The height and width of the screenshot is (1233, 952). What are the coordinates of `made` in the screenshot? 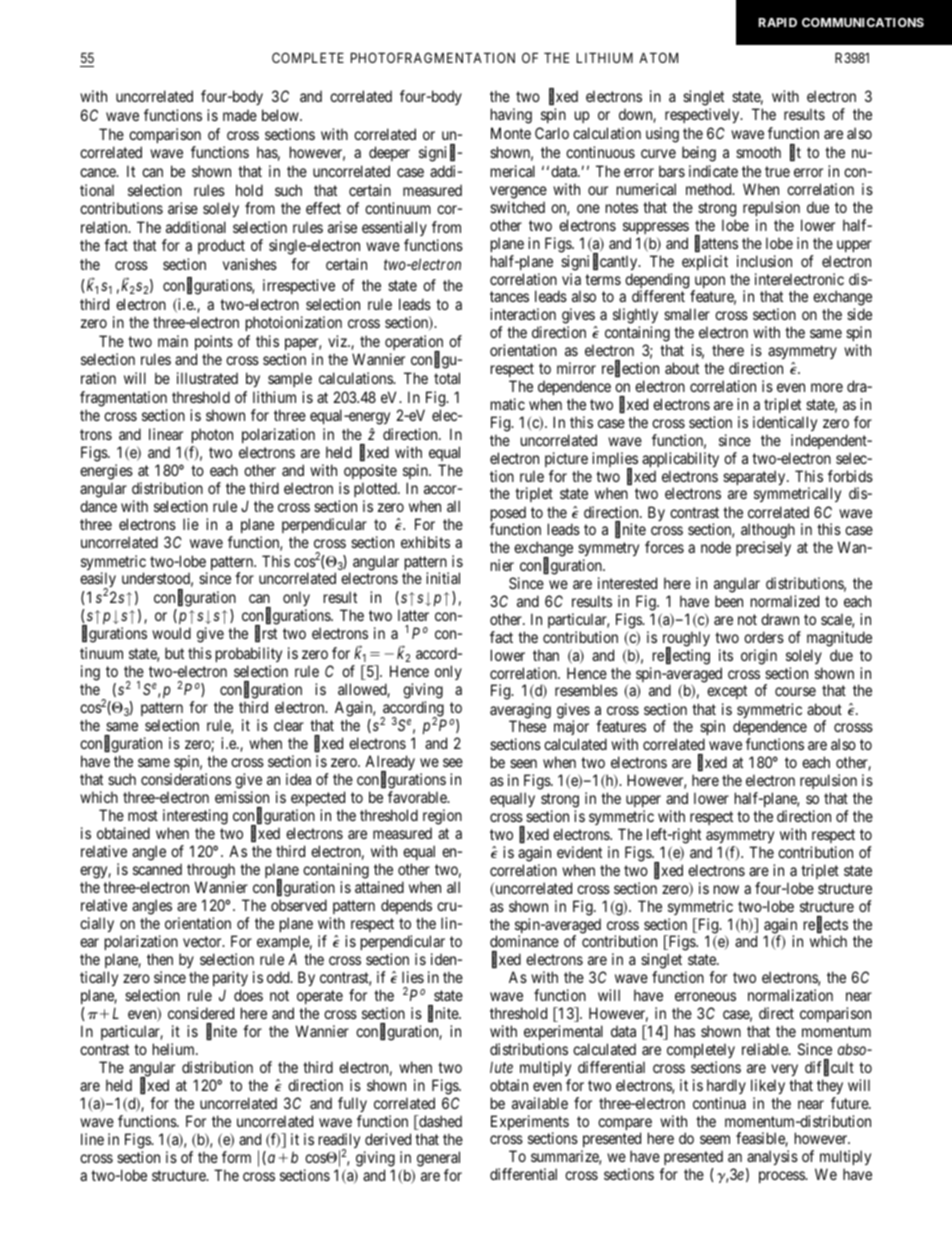 It's located at (240, 115).
